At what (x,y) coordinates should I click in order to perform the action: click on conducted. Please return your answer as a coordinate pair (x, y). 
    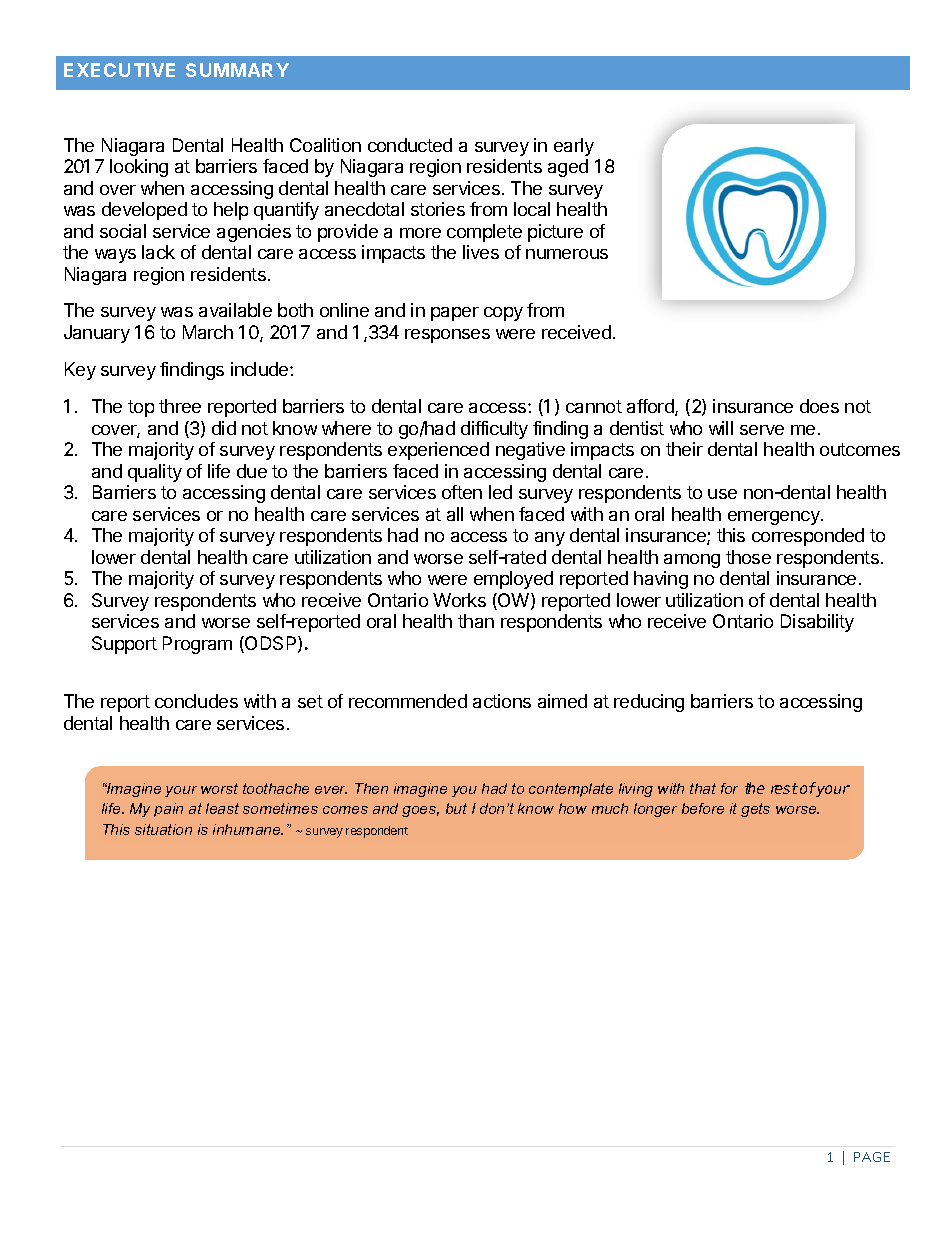
    Looking at the image, I should click on (410, 145).
